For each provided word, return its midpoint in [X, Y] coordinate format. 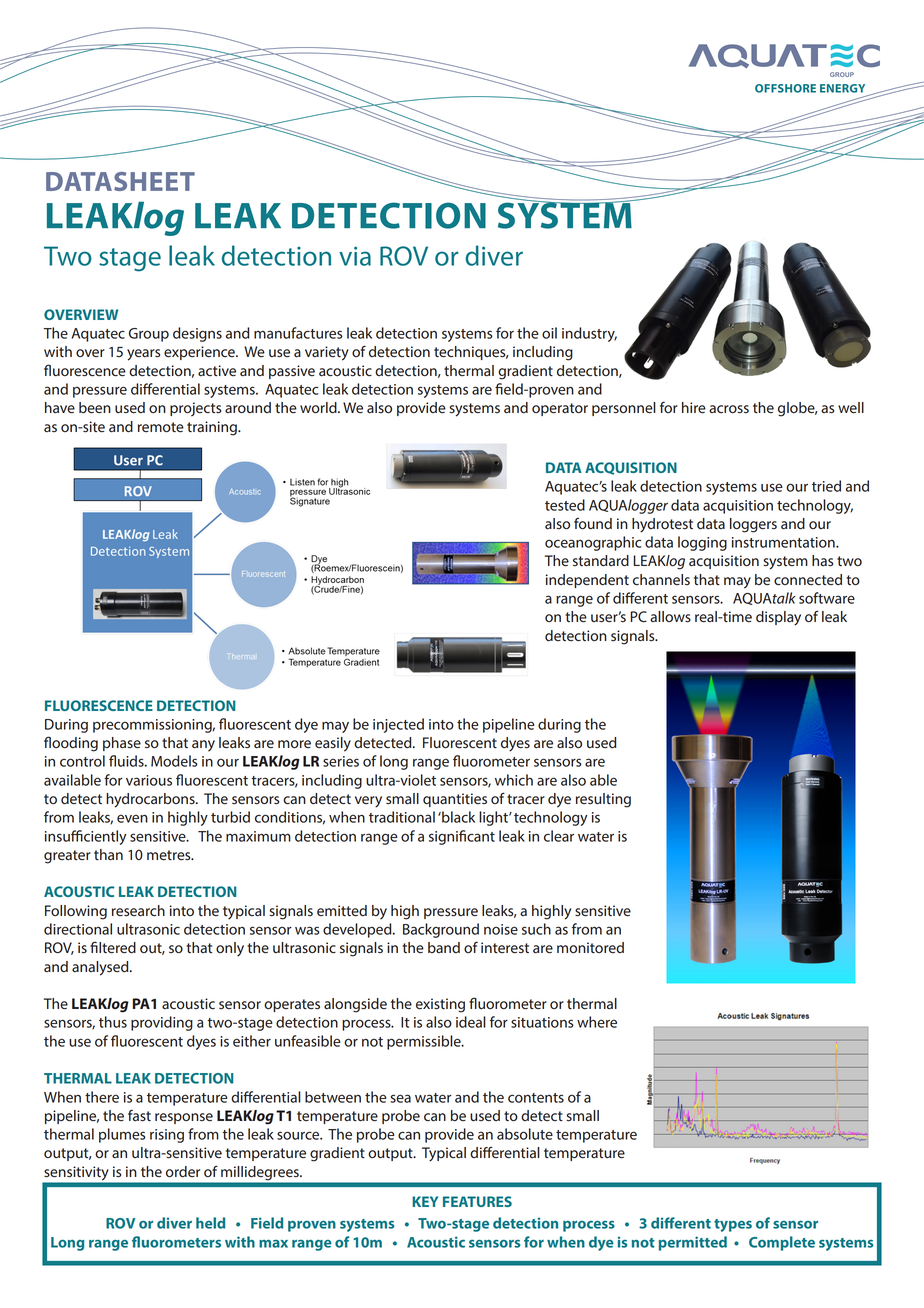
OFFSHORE [785, 88]
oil [549, 333]
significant [462, 837]
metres [170, 855]
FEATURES [477, 1201]
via [355, 256]
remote [161, 427]
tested [565, 505]
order [183, 1172]
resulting [603, 800]
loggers [753, 525]
